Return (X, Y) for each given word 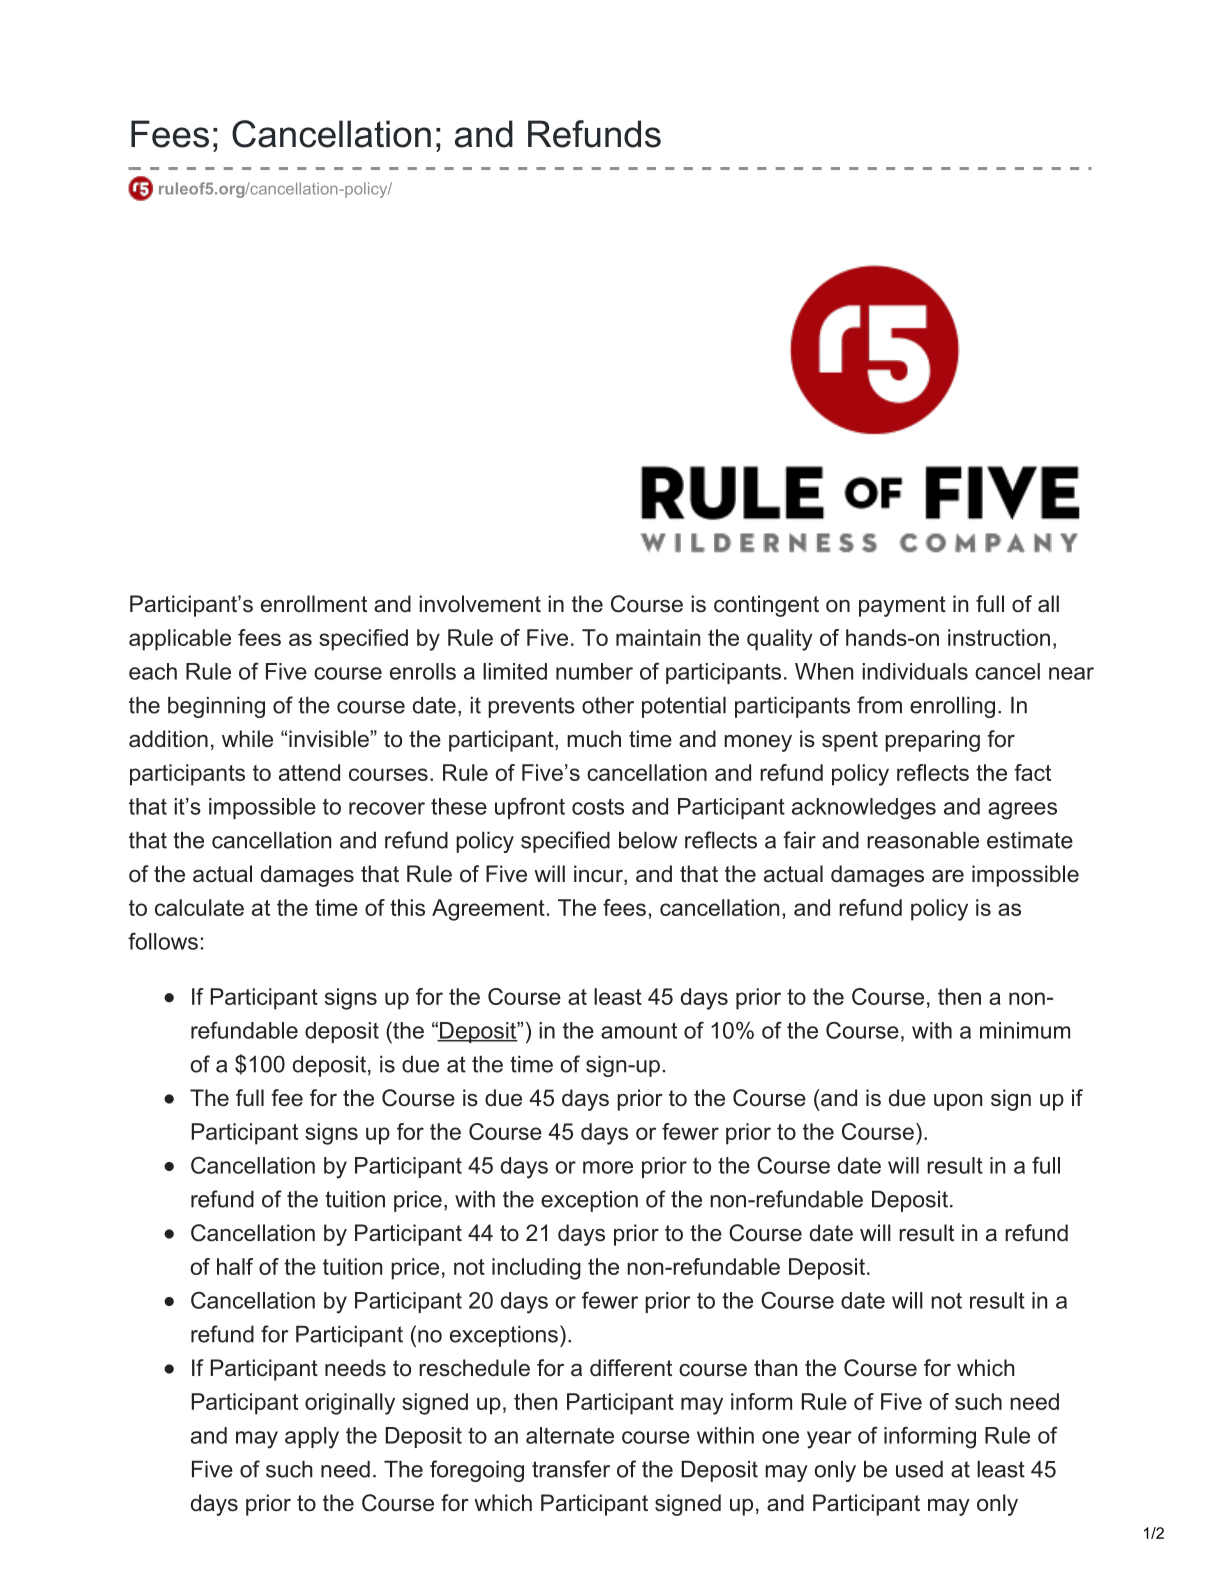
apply (312, 1438)
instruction (999, 637)
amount (639, 1030)
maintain (658, 637)
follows (163, 941)
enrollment (314, 604)
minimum (1025, 1030)
